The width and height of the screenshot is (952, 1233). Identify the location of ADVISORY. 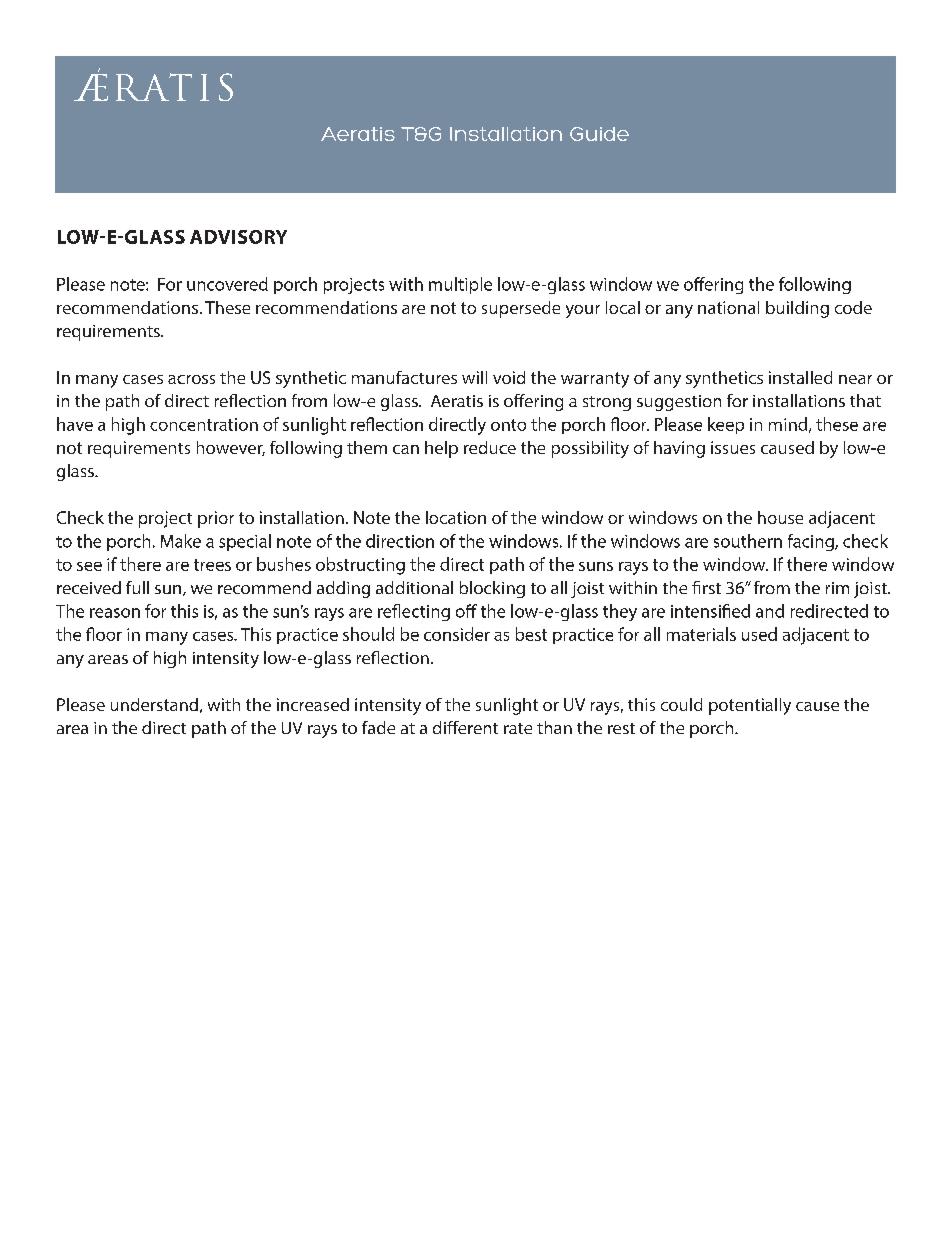
(238, 237).
